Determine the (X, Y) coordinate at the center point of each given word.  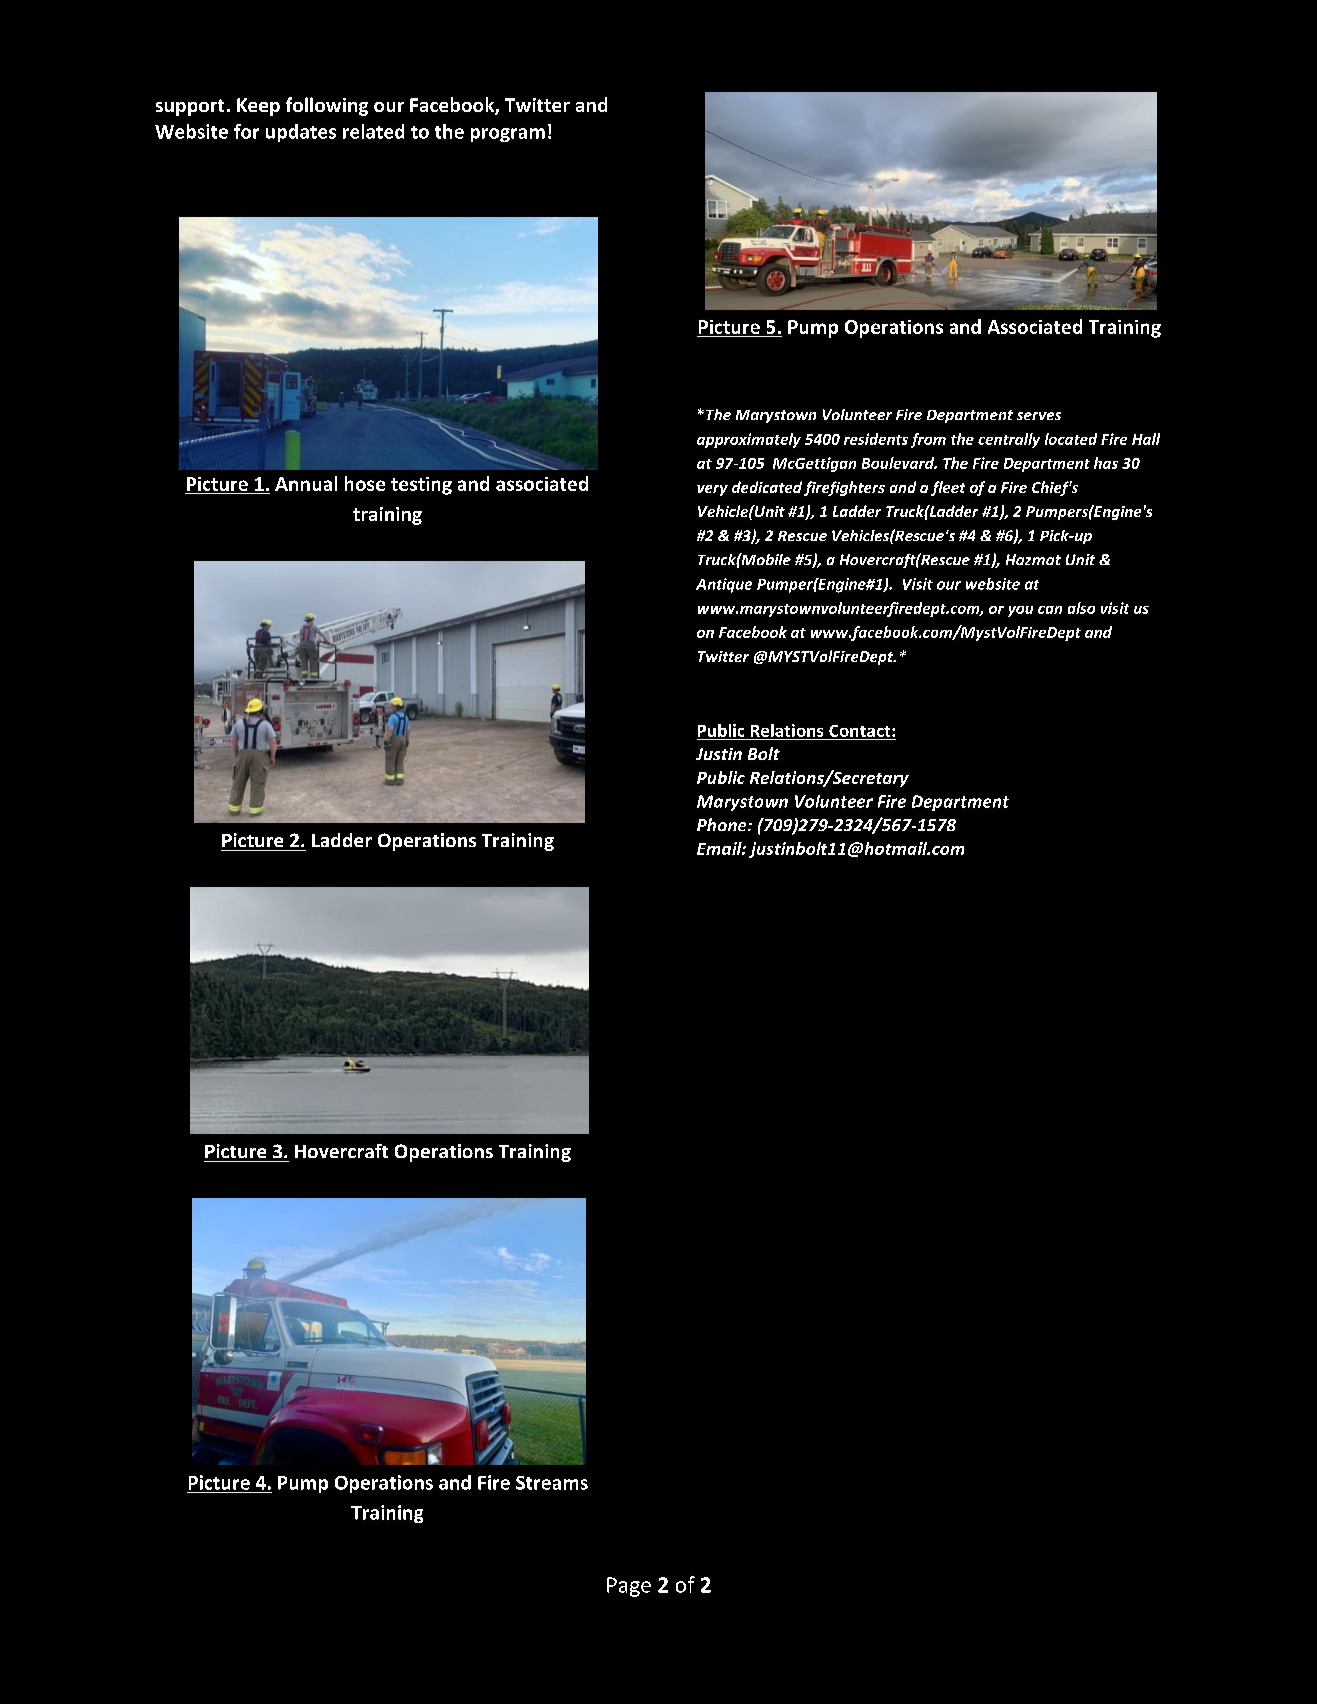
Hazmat (1033, 559)
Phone (723, 824)
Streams (552, 1483)
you (1020, 611)
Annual (306, 483)
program (508, 135)
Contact (861, 731)
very (712, 490)
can (1050, 610)
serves (1039, 416)
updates (301, 133)
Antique (724, 585)
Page (629, 1587)
